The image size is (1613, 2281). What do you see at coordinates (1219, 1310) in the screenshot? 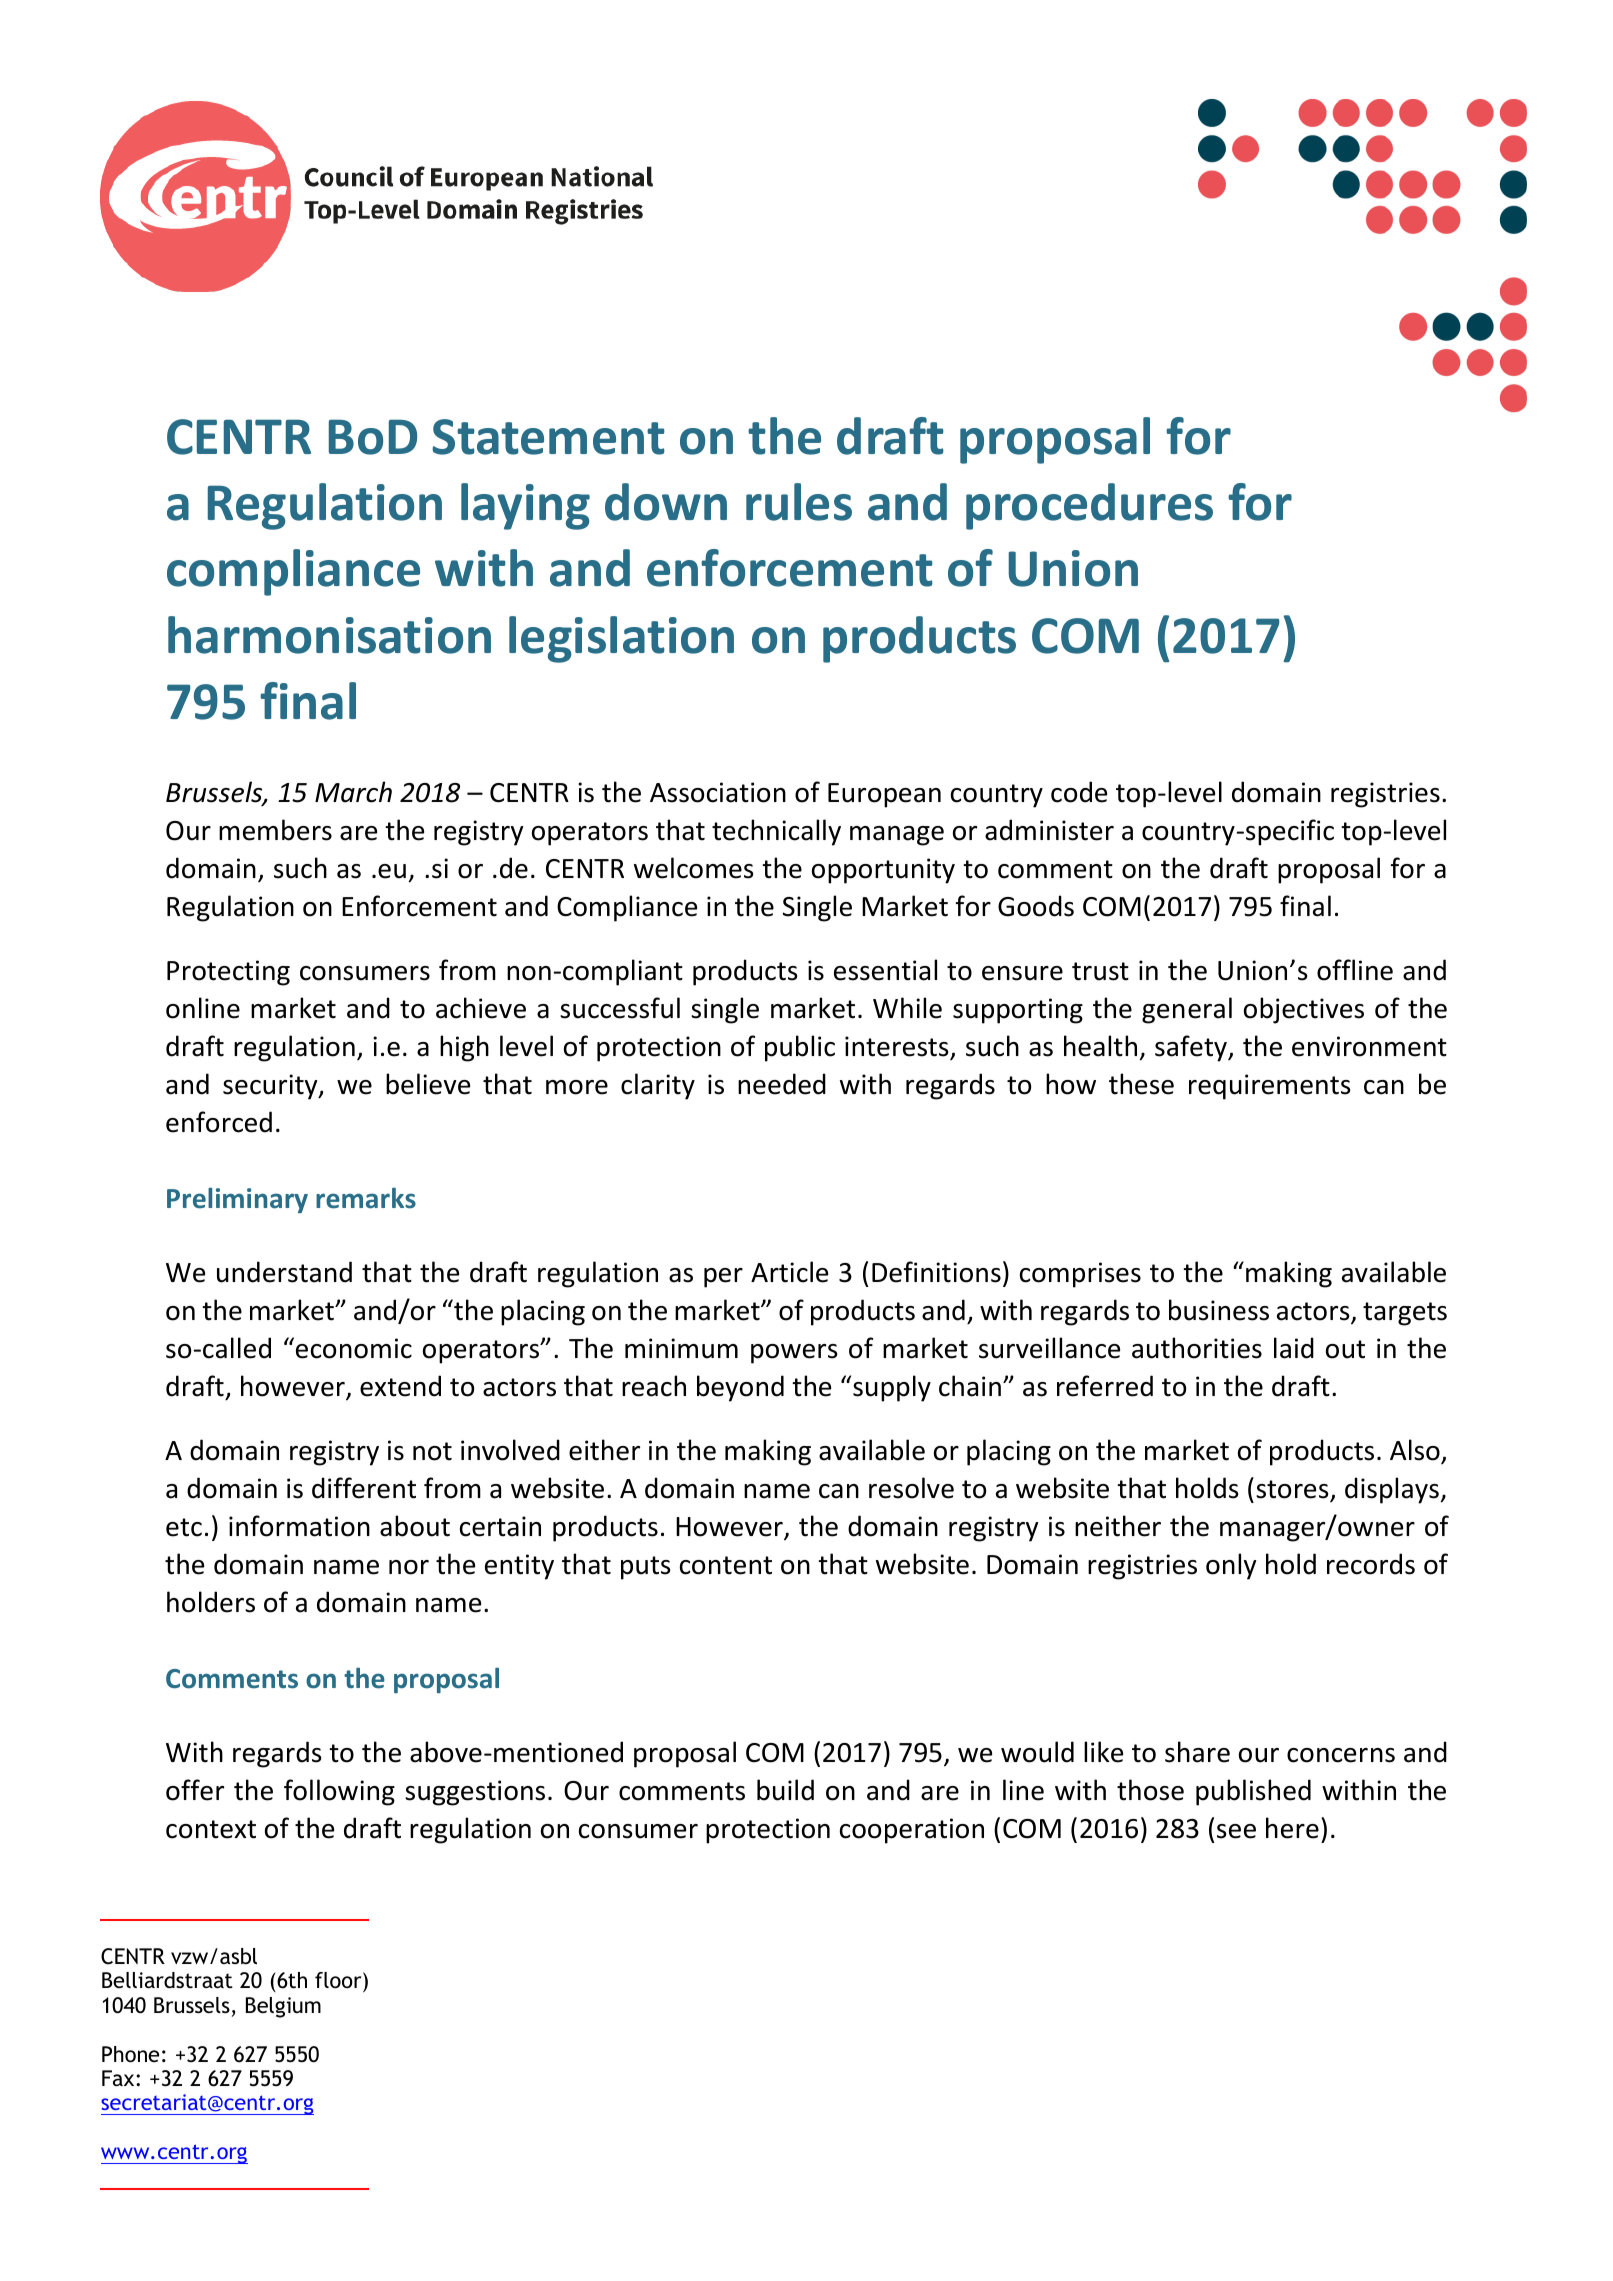
I see `business` at bounding box center [1219, 1310].
